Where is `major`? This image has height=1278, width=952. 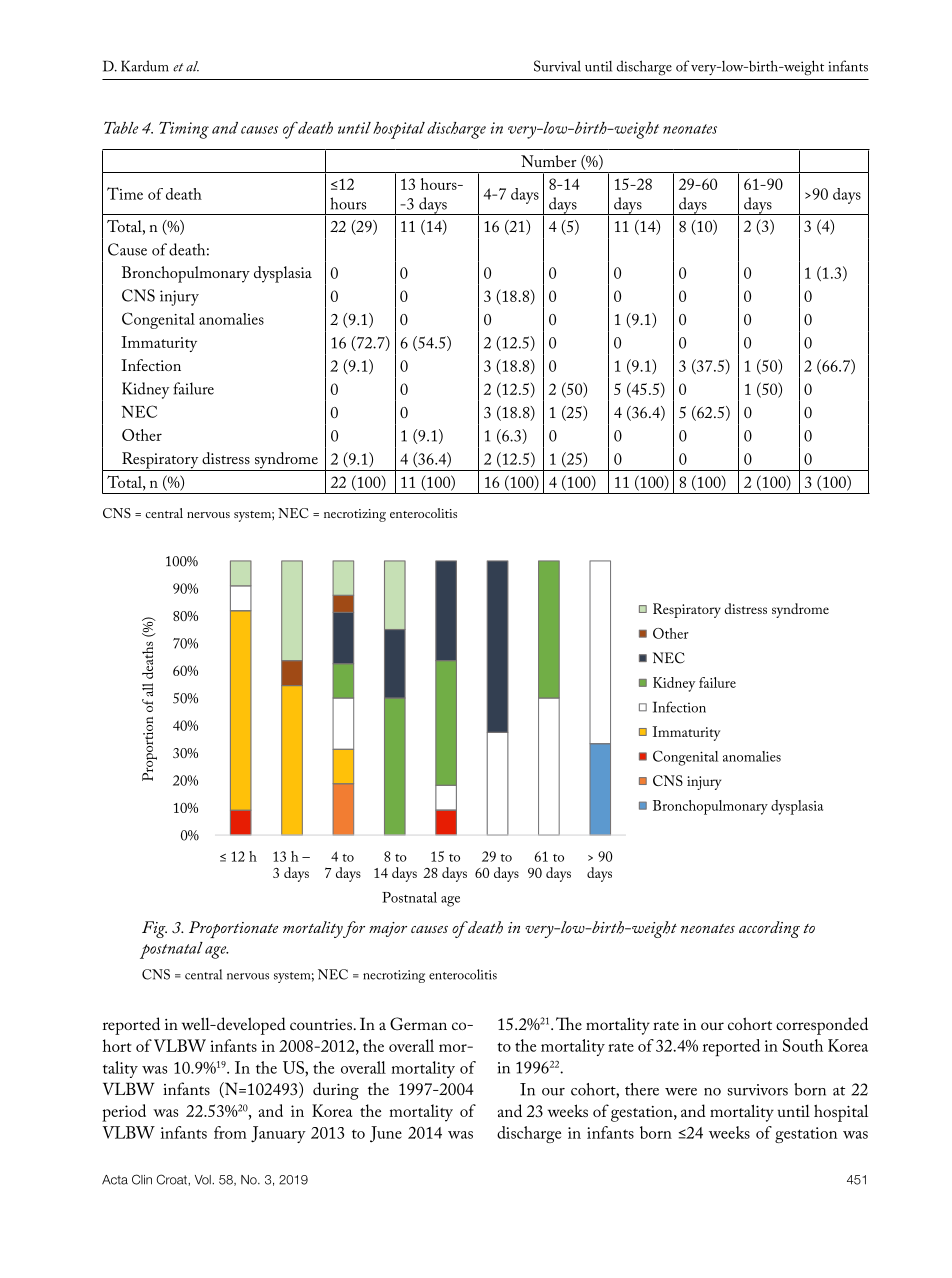
major is located at coordinates (388, 929).
